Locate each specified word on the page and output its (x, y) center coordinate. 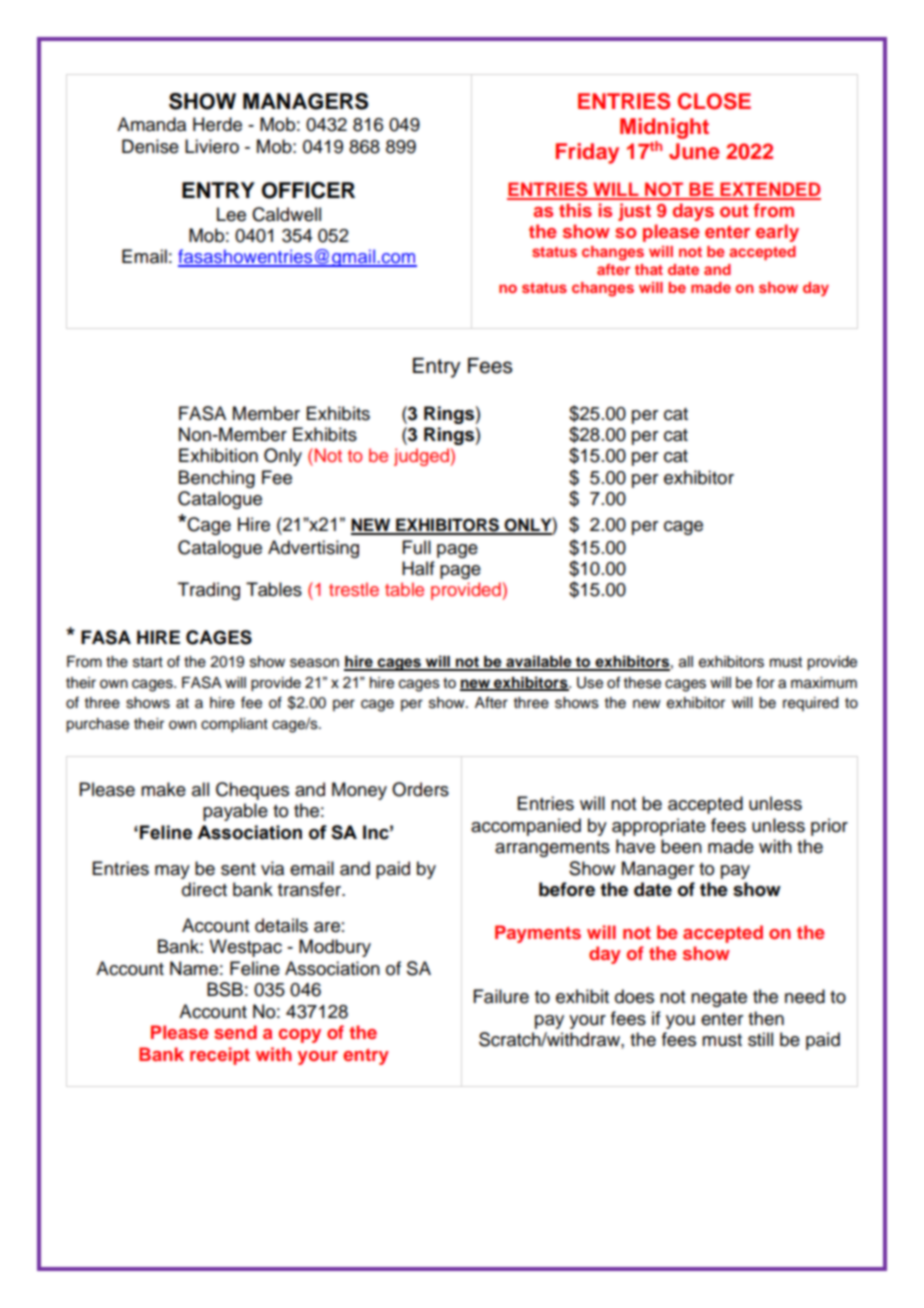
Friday (587, 153)
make (163, 789)
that (649, 269)
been (681, 846)
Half (418, 568)
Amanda (151, 124)
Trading (209, 591)
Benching (217, 479)
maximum (824, 683)
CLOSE (714, 101)
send (235, 1032)
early (777, 233)
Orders (420, 789)
